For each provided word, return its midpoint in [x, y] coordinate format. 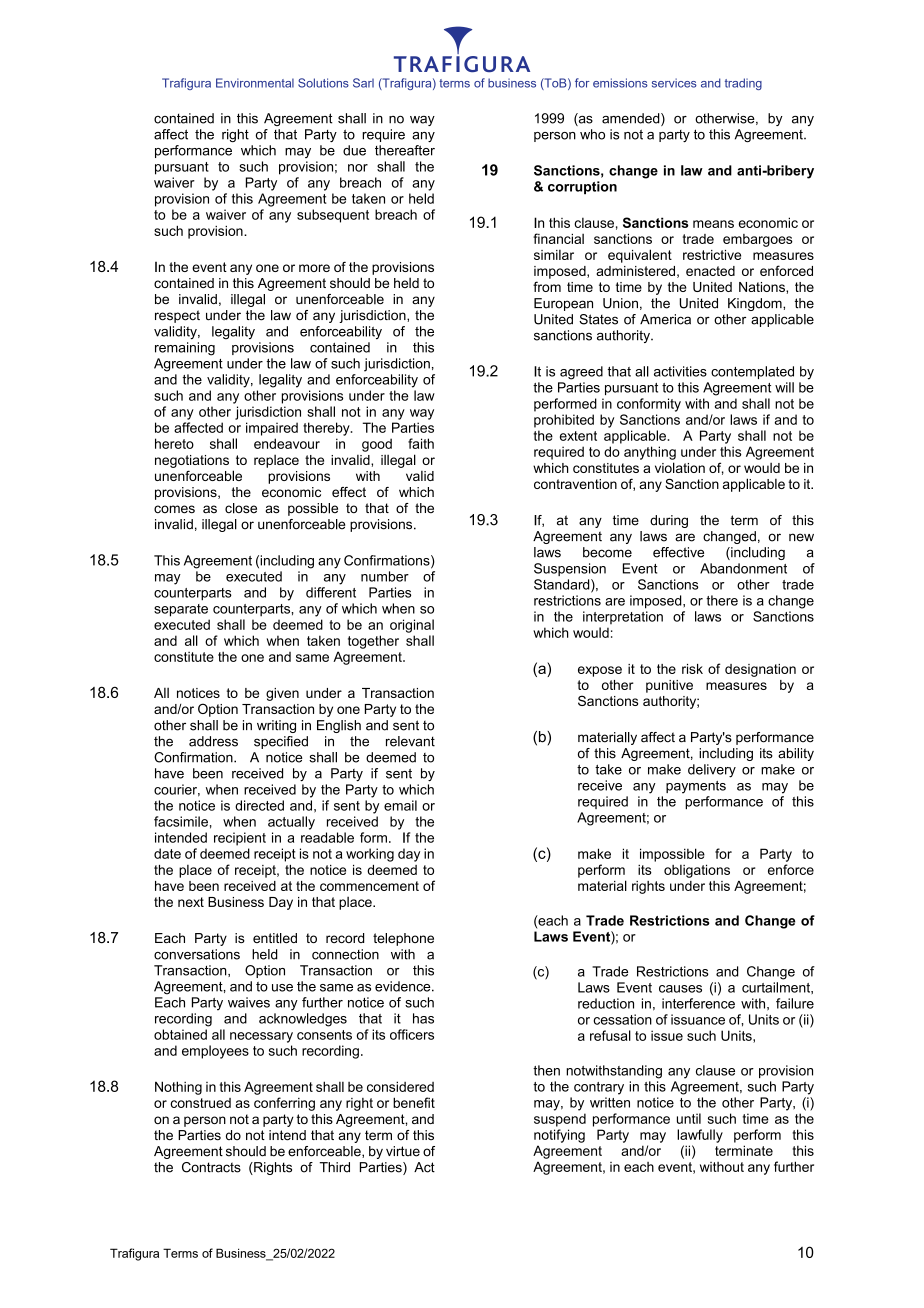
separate [181, 610]
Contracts [211, 1167]
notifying [559, 1136]
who [592, 134]
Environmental [255, 83]
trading [743, 84]
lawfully [700, 1136]
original [412, 626]
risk [692, 669]
